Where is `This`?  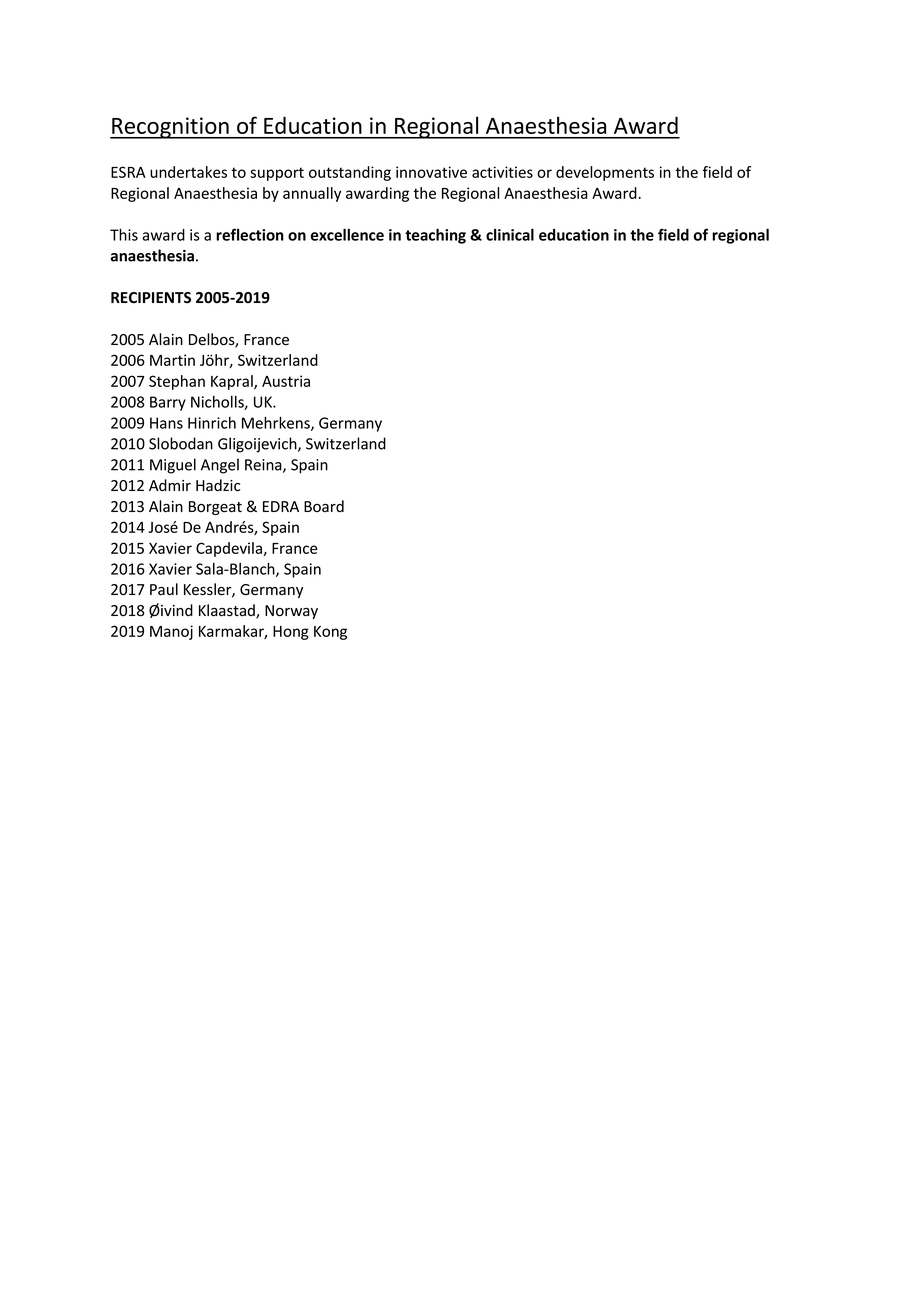
This is located at coordinates (124, 235).
